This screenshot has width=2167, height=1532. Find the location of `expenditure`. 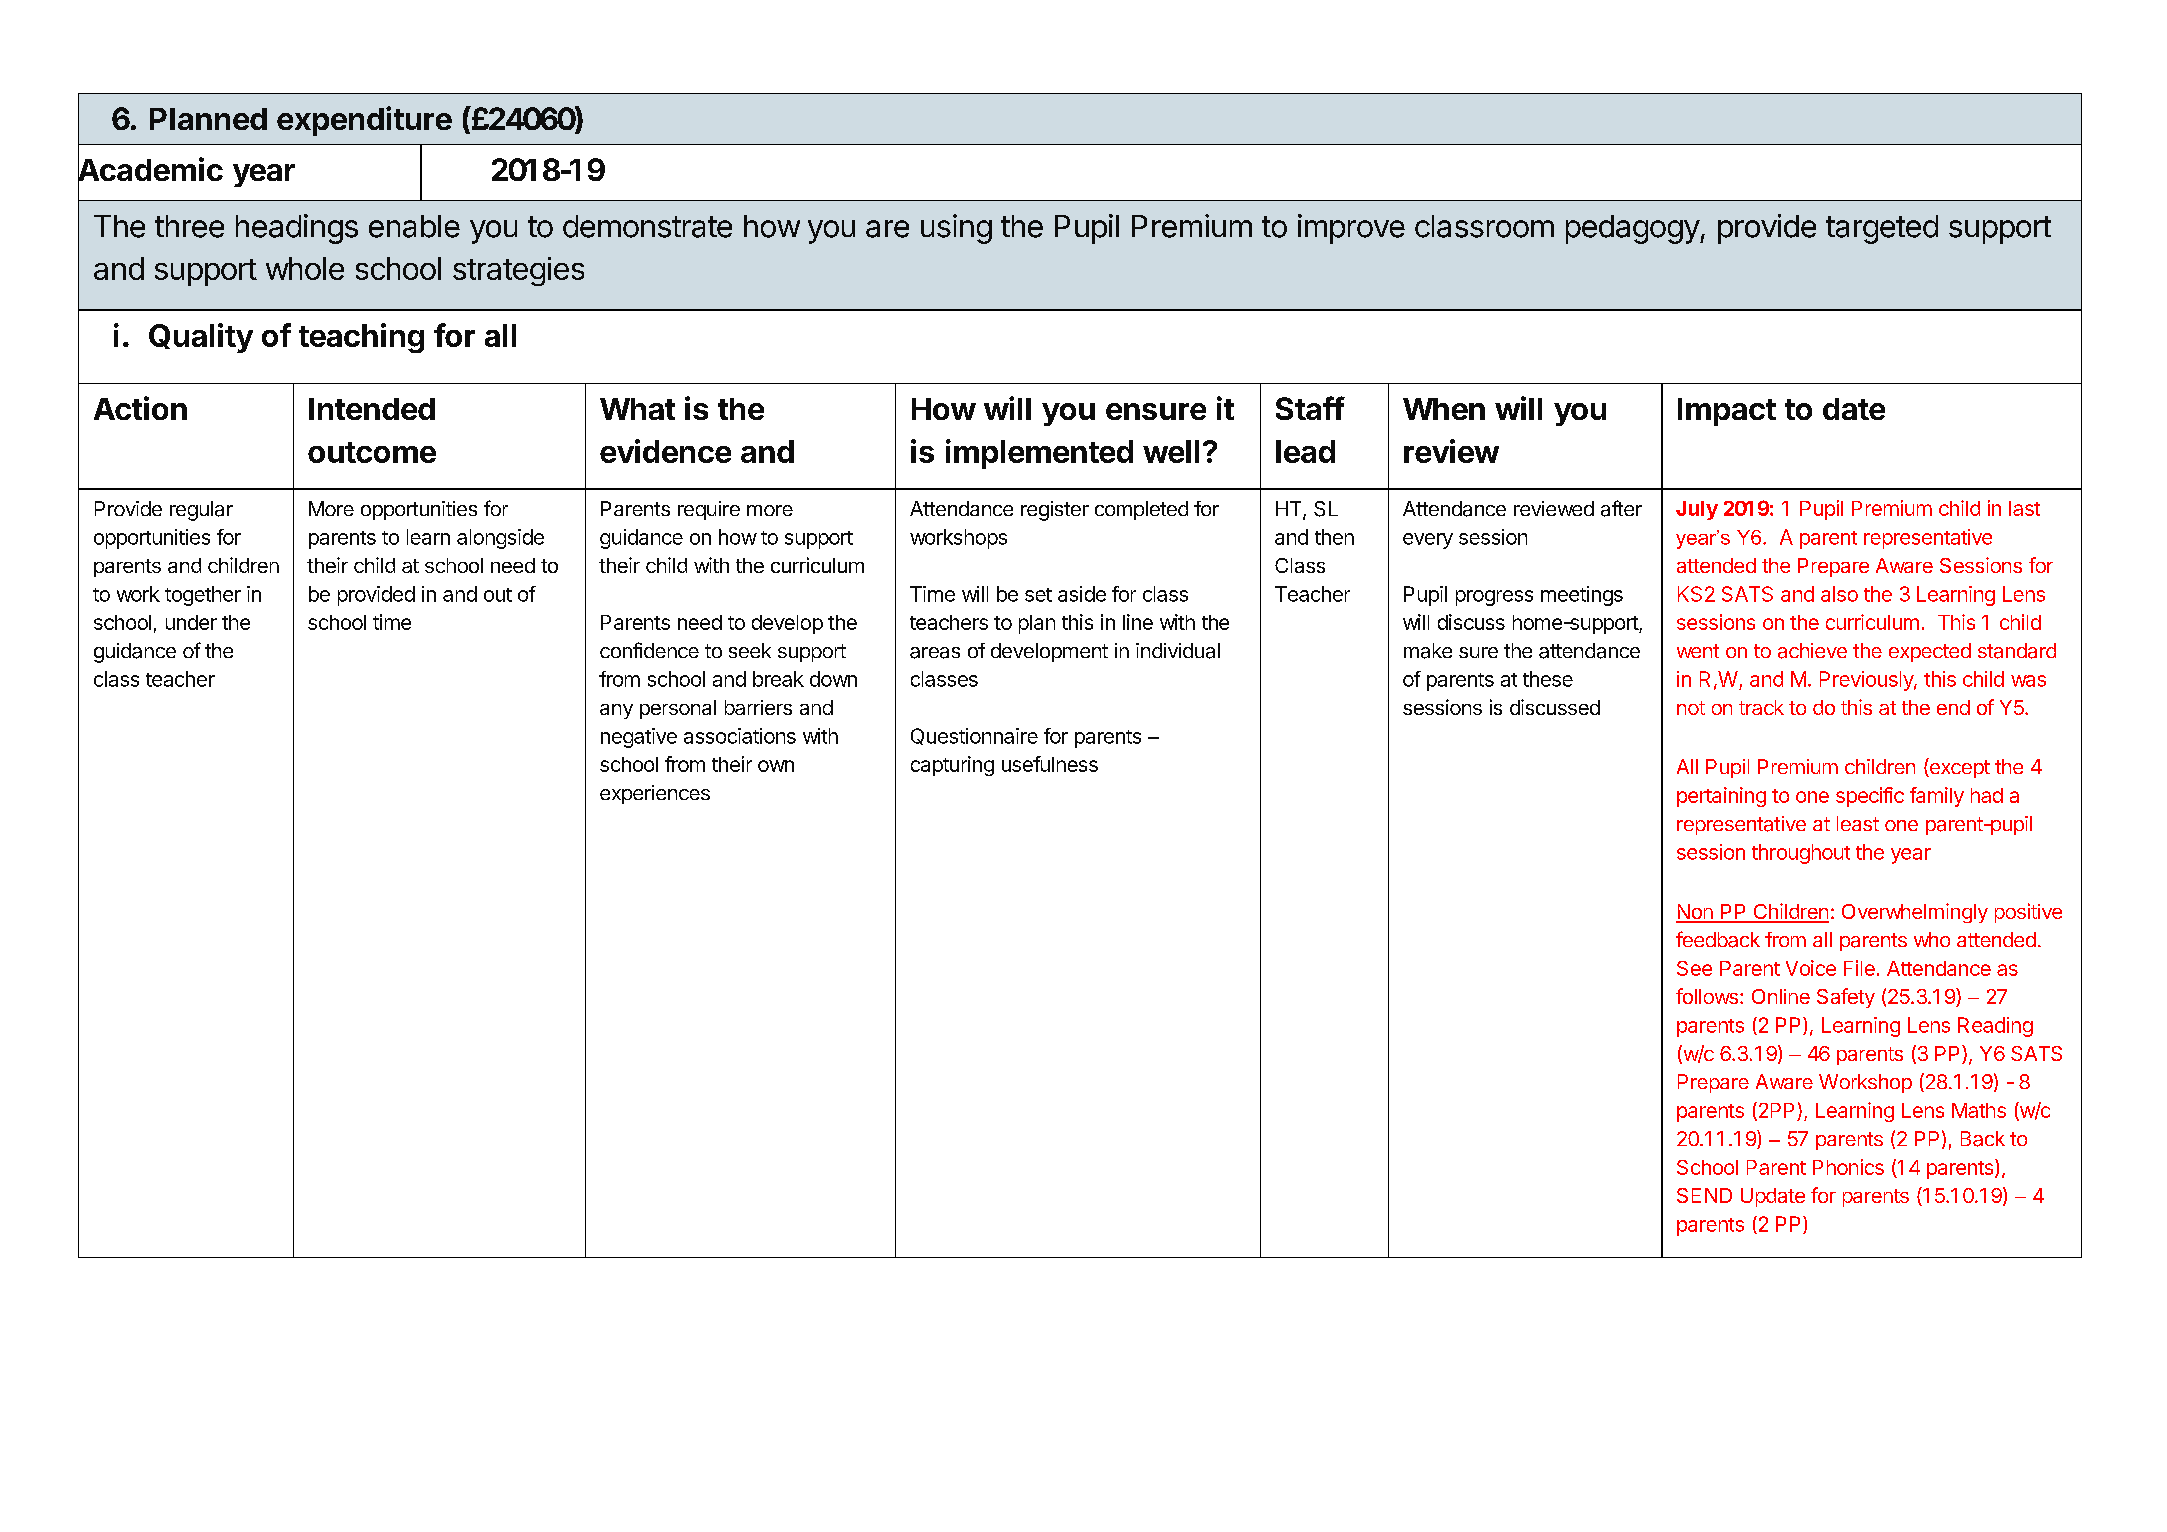

expenditure is located at coordinates (364, 121).
